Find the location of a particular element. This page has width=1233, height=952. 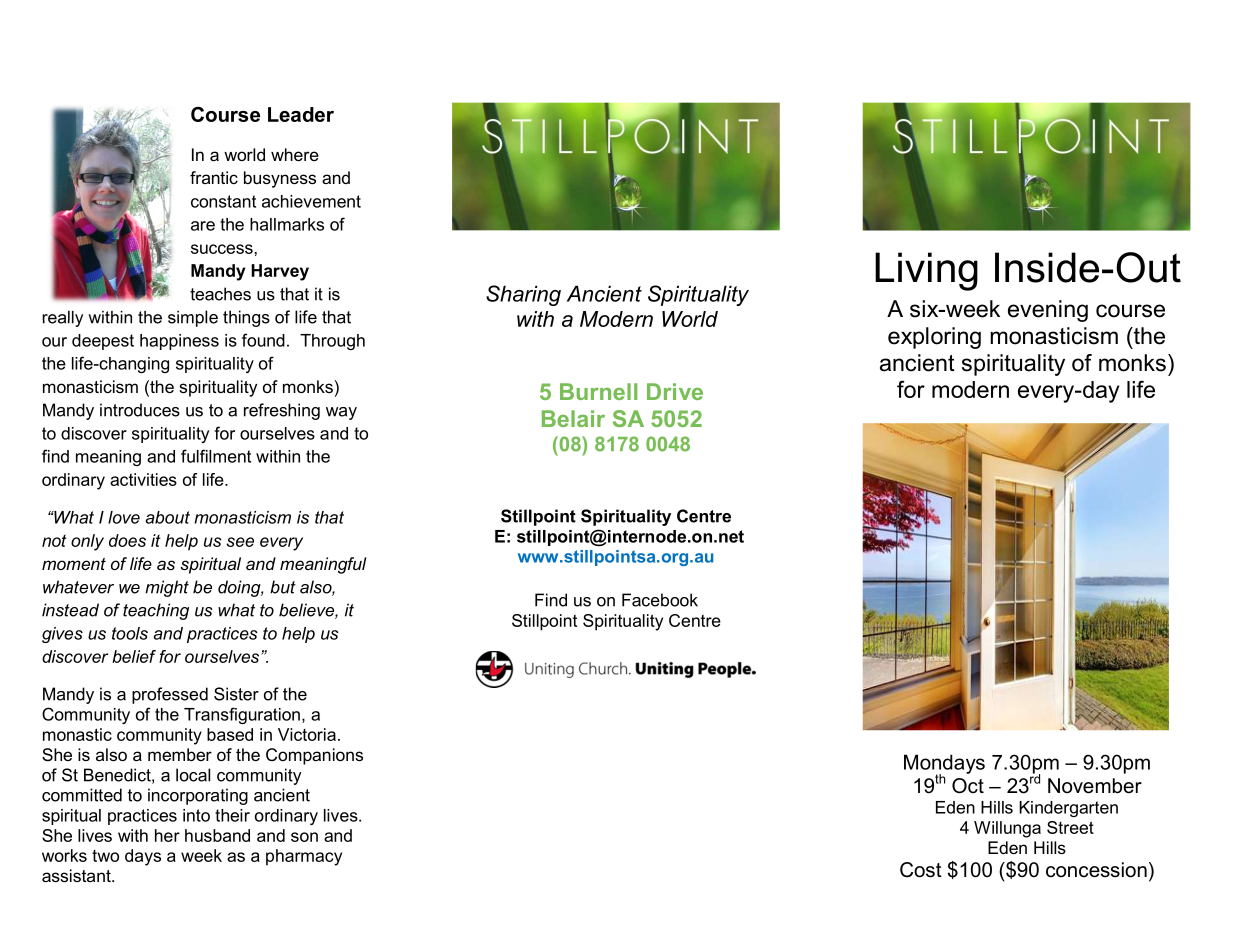

exploring is located at coordinates (934, 338).
